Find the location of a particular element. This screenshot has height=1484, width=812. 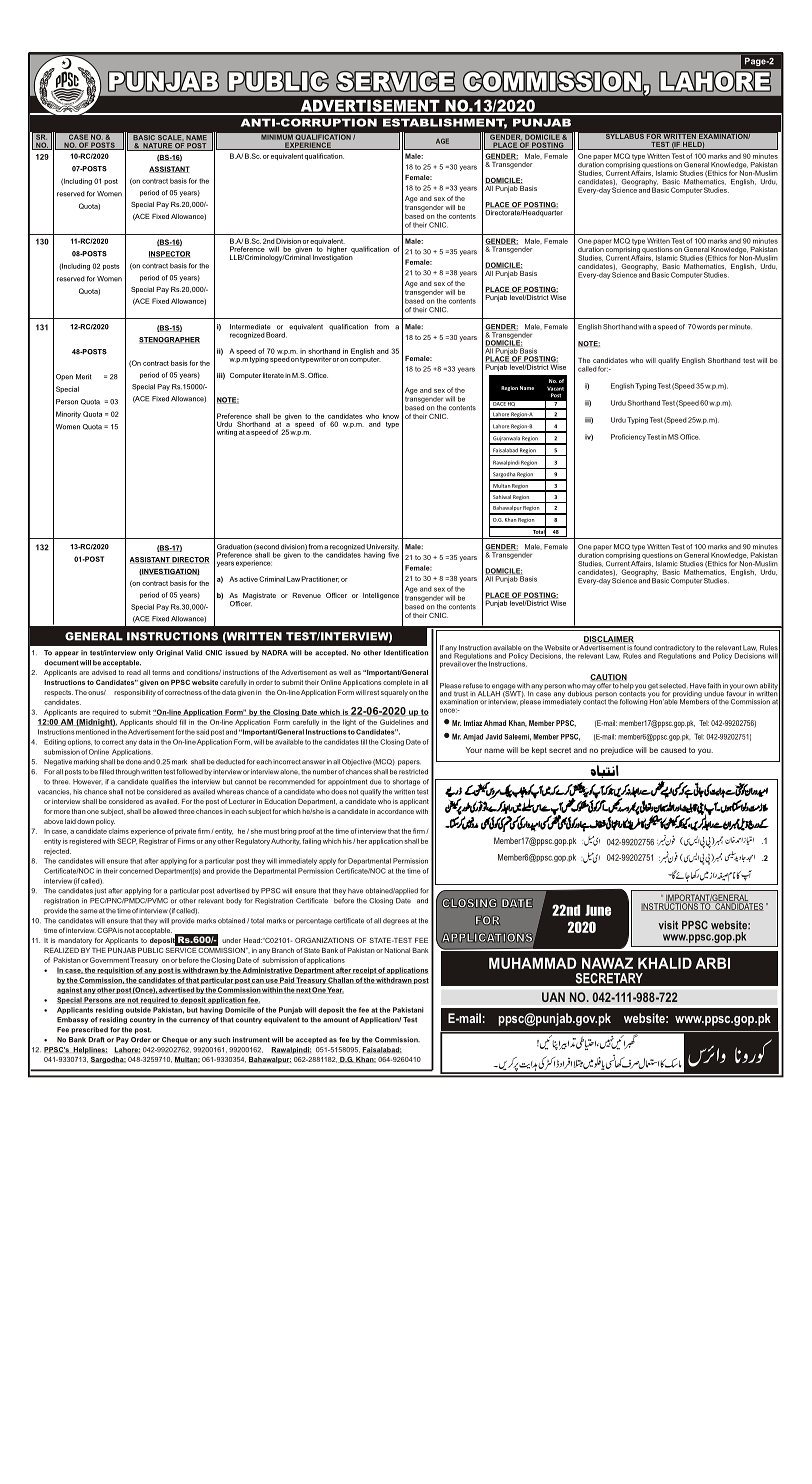

five is located at coordinates (393, 554).
